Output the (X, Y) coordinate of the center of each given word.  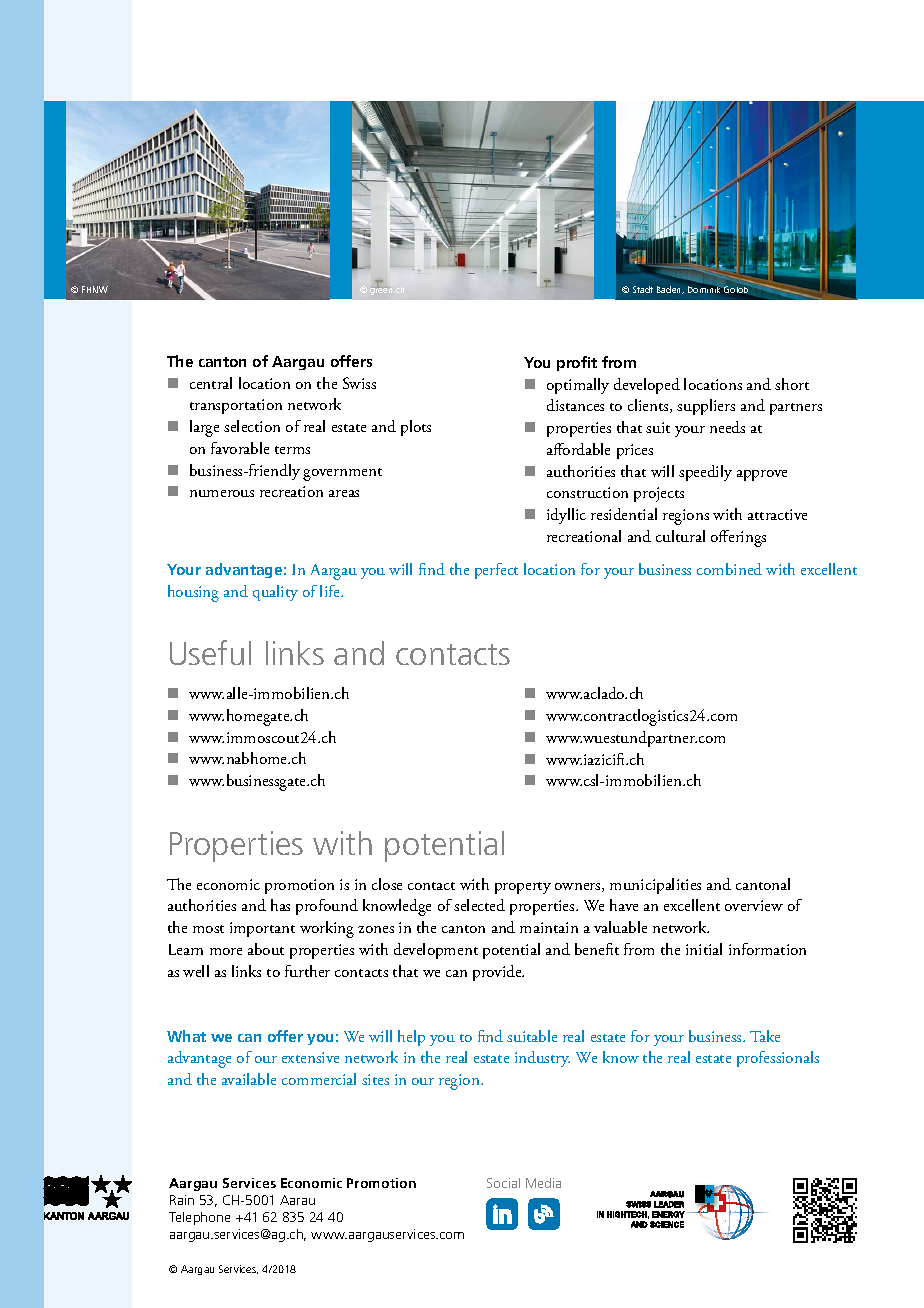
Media (543, 1183)
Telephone (199, 1218)
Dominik (704, 289)
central (211, 383)
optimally (578, 386)
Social (503, 1183)
